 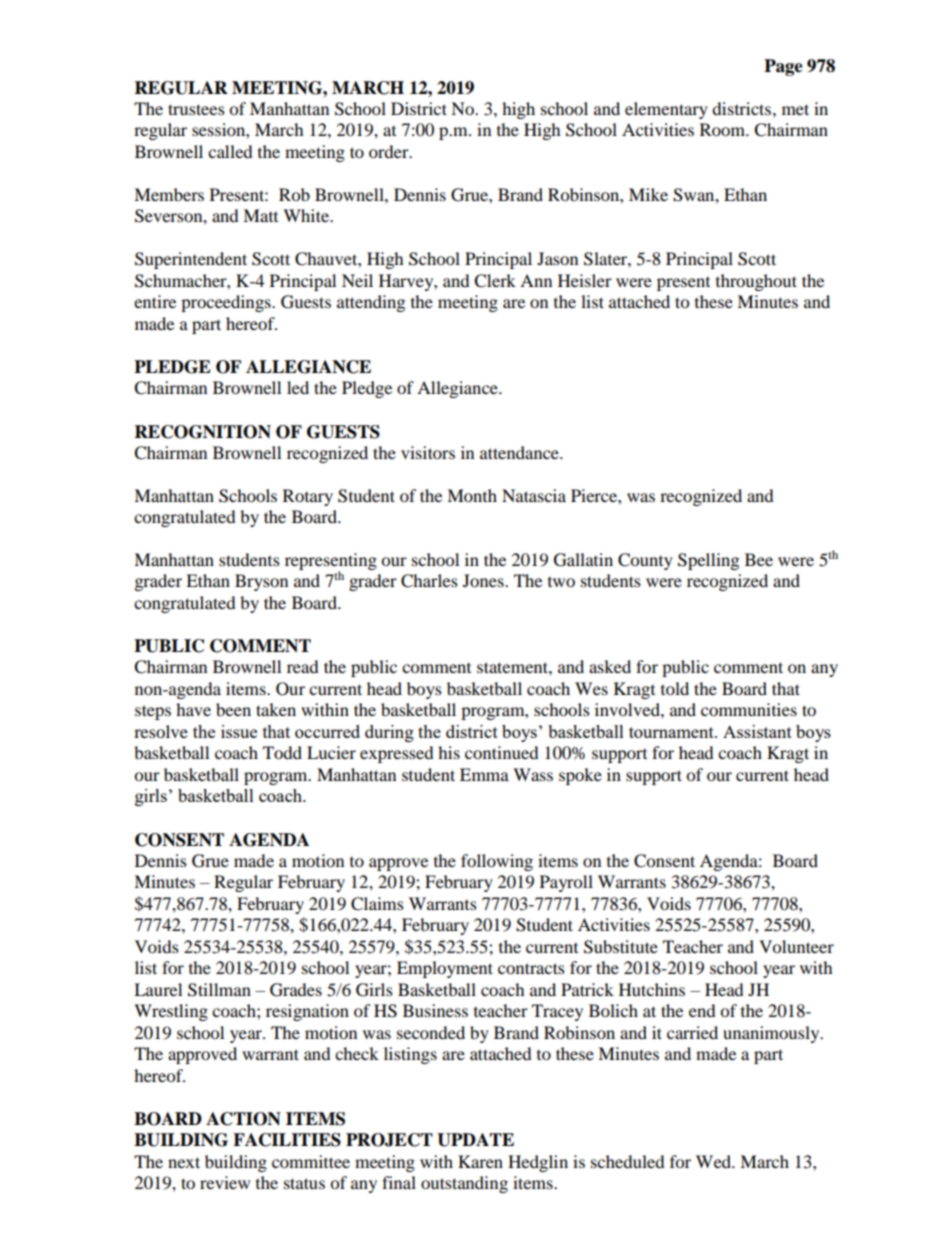 What do you see at coordinates (724, 129) in the document?
I see `Room` at bounding box center [724, 129].
